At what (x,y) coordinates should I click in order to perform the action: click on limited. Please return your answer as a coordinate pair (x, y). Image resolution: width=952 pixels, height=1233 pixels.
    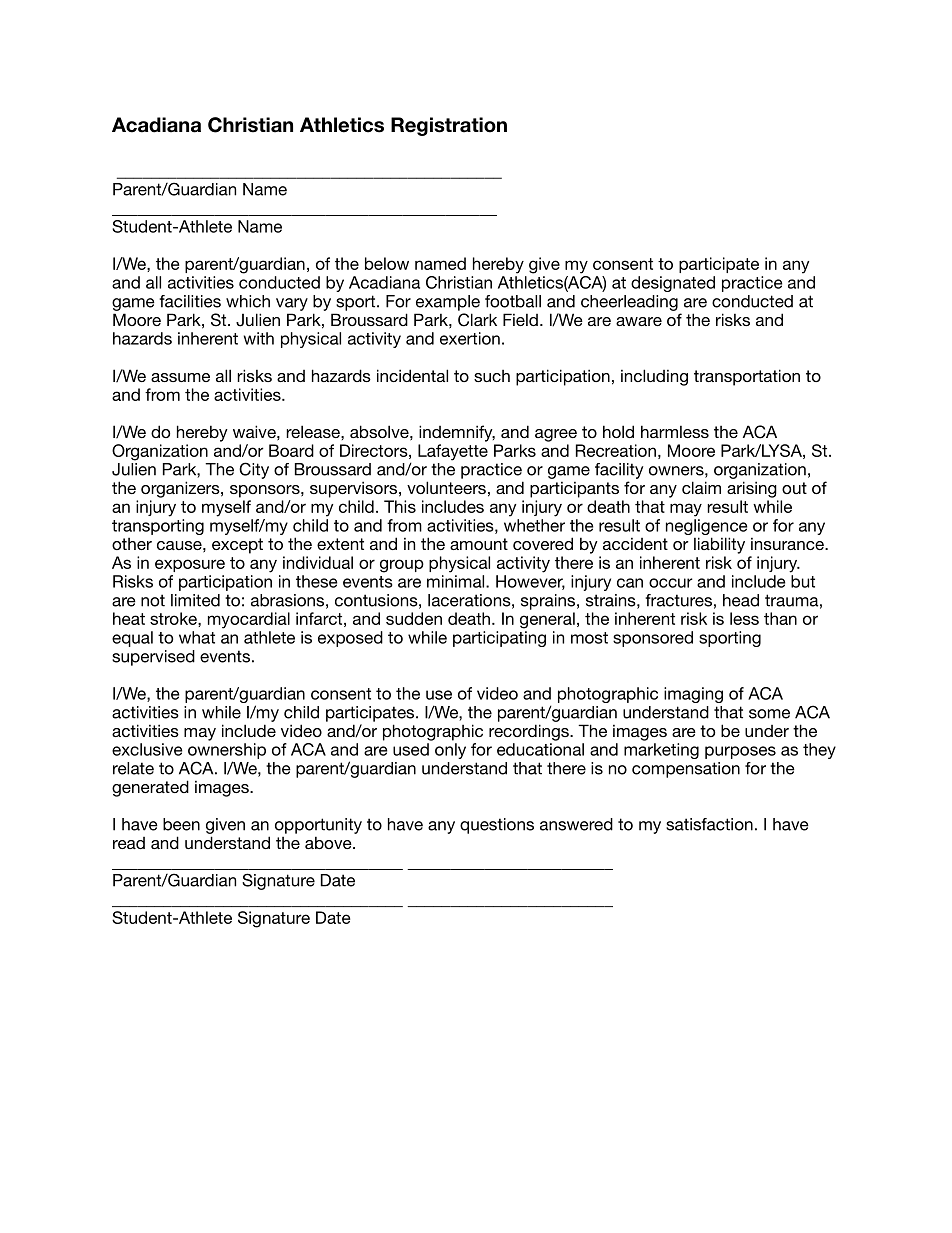
    Looking at the image, I should click on (195, 600).
